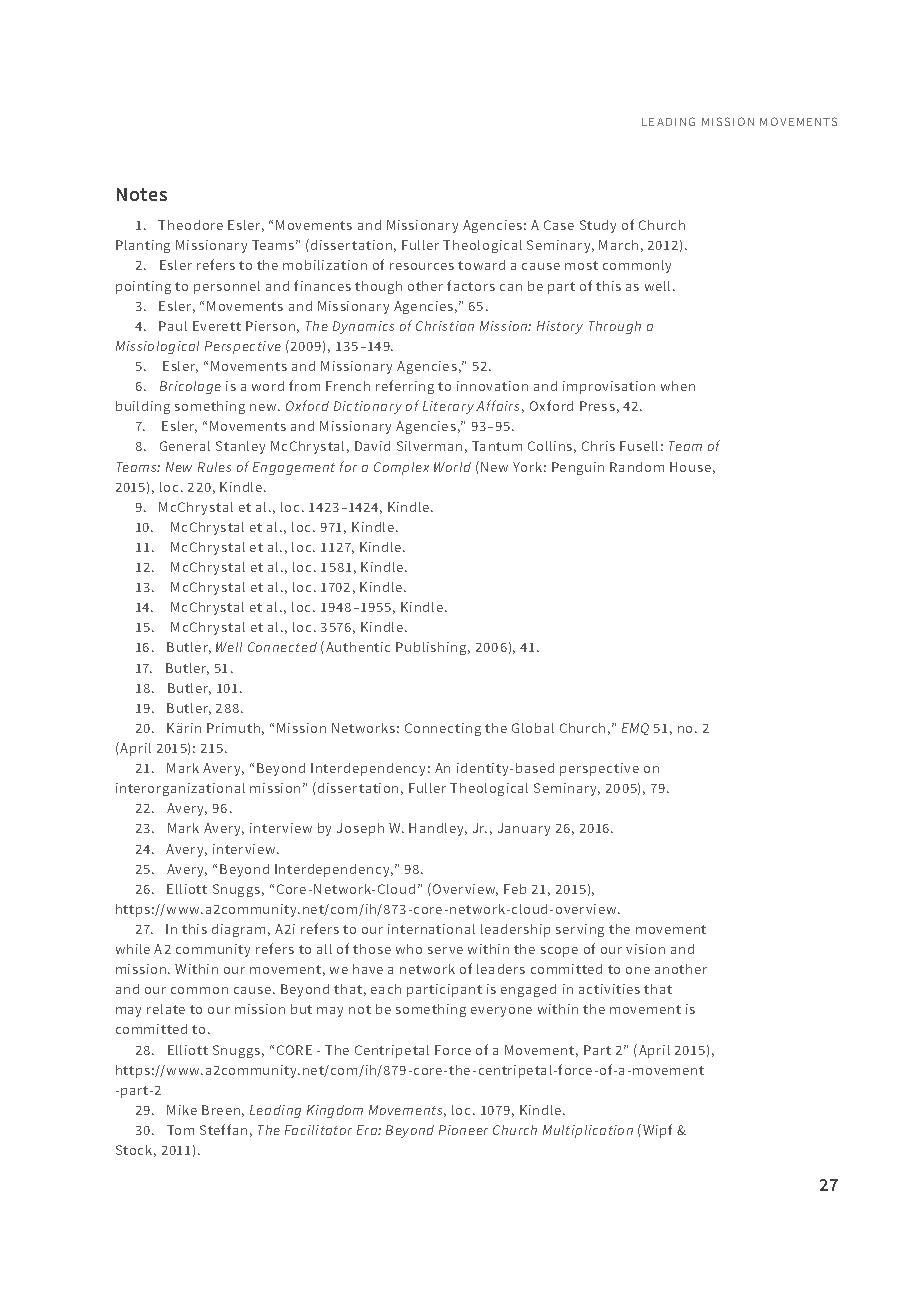  I want to click on Theodore, so click(190, 225).
